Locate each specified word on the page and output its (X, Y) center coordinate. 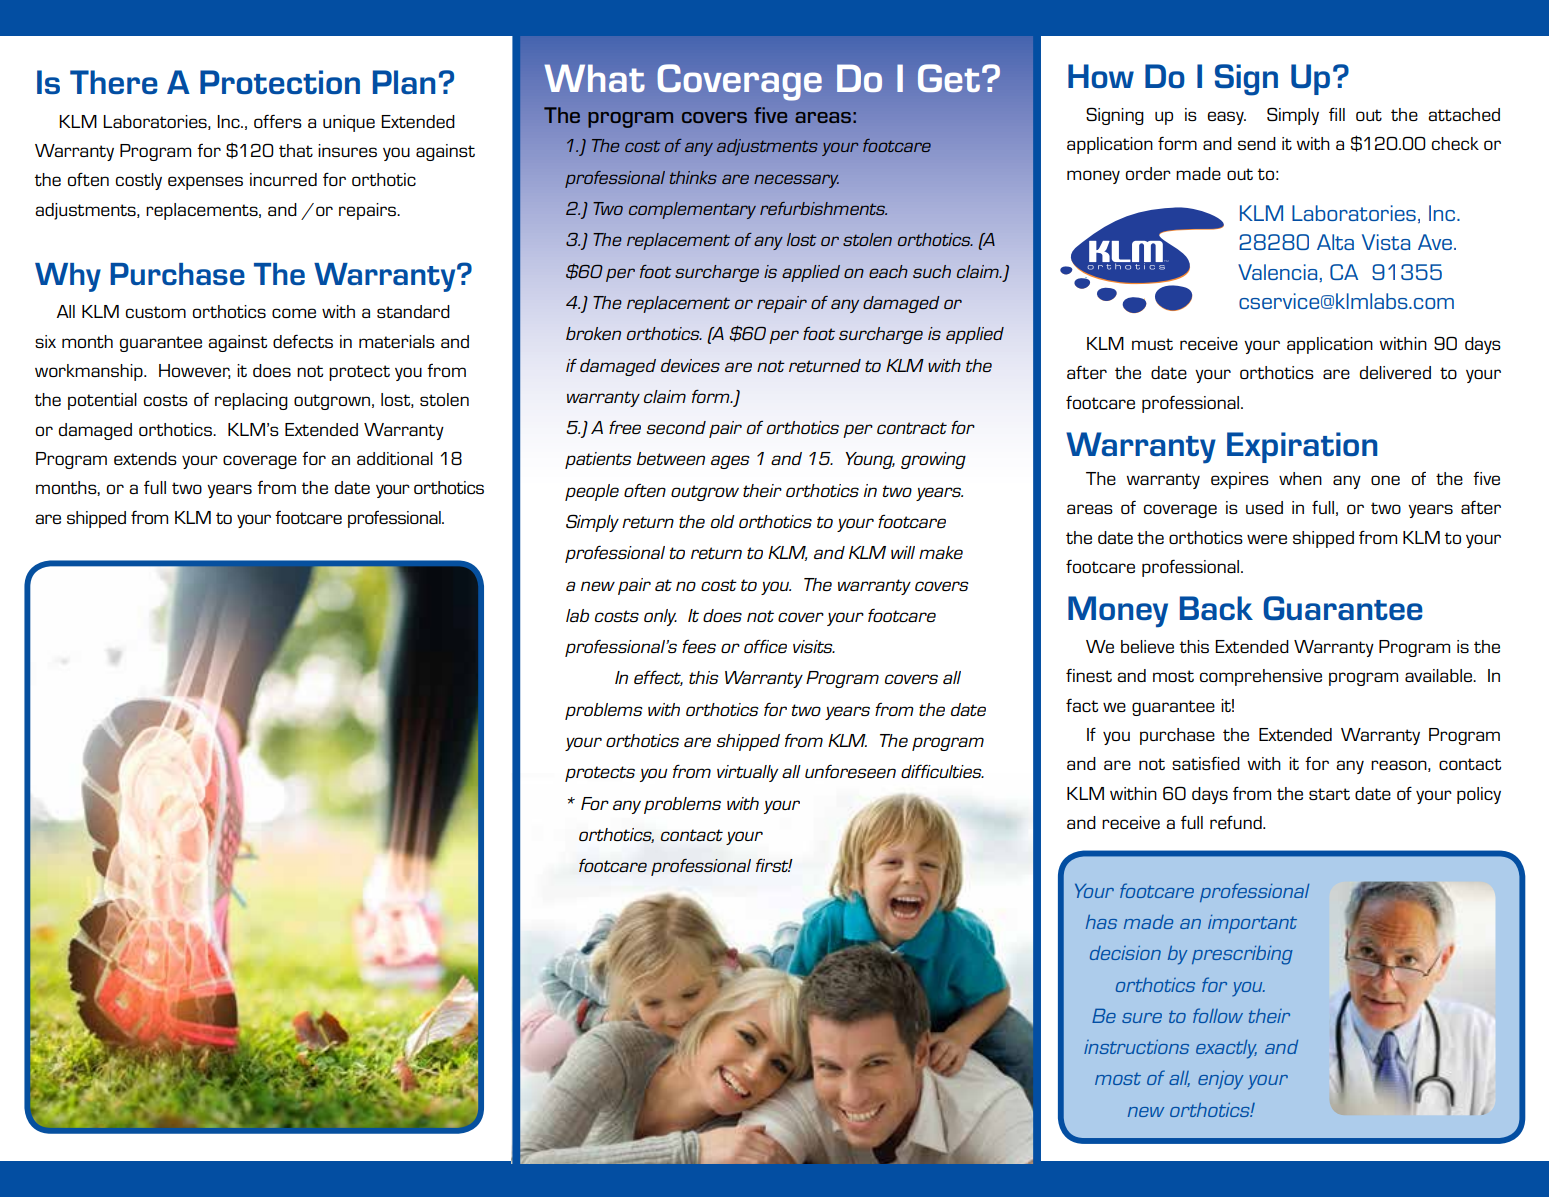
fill (1337, 114)
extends (145, 458)
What (595, 78)
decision (1125, 953)
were (1267, 539)
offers (278, 121)
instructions (1136, 1047)
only (660, 617)
